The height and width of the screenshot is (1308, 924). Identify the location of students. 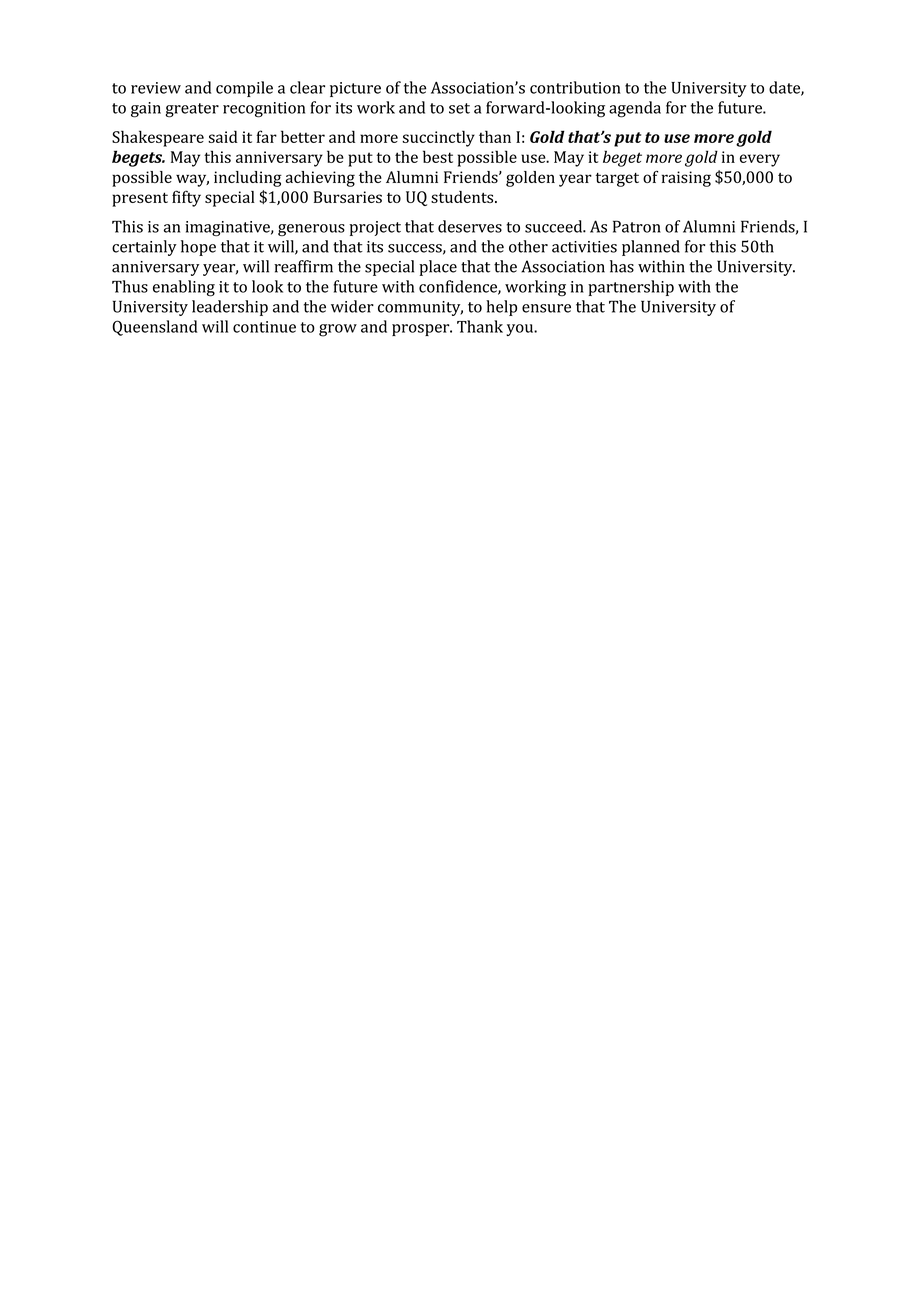
(463, 197).
